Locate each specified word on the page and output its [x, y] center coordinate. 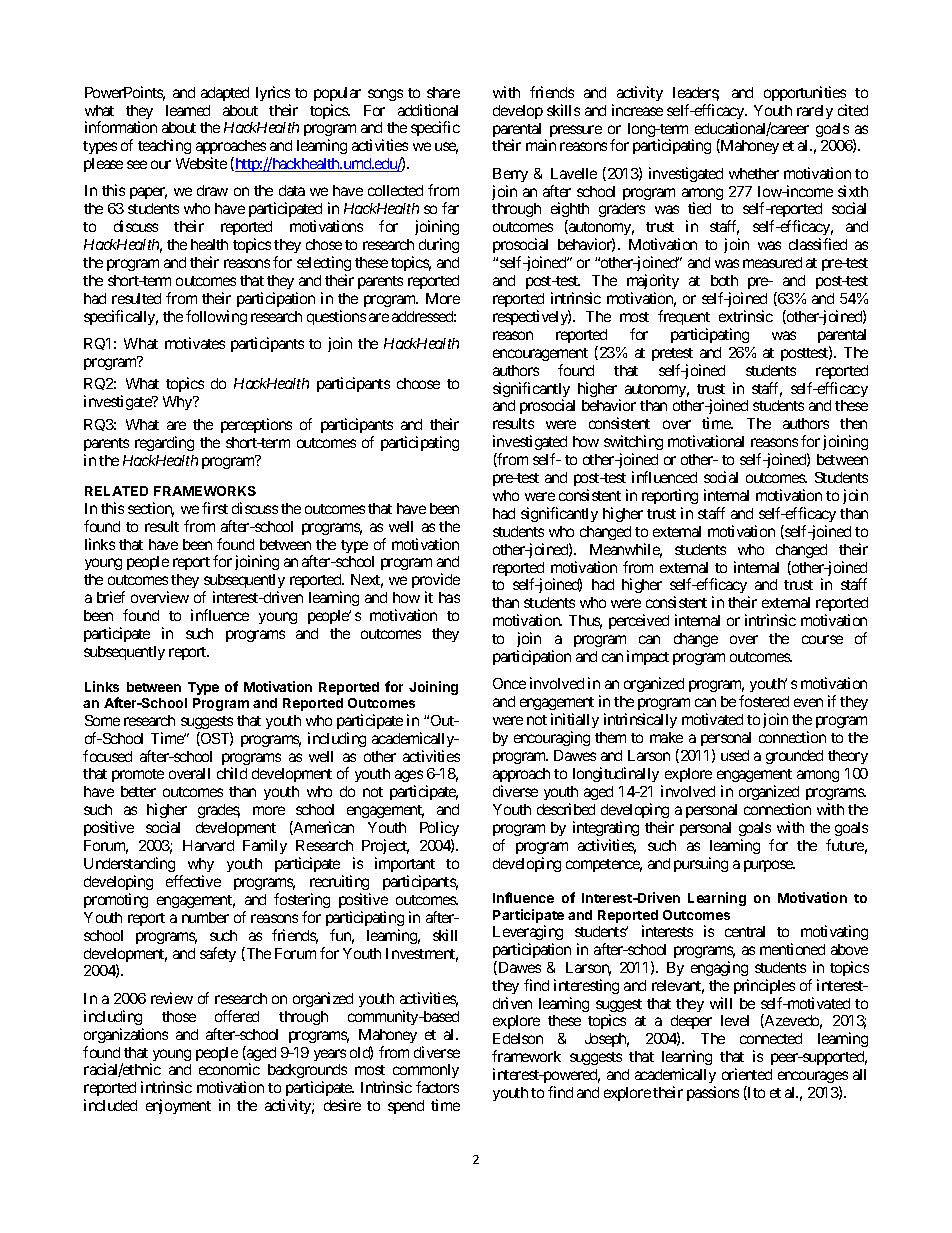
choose [418, 383]
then [853, 423]
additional [428, 110]
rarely [815, 112]
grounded [794, 757]
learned [188, 110]
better [138, 791]
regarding [164, 443]
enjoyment [178, 1106]
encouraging [552, 738]
